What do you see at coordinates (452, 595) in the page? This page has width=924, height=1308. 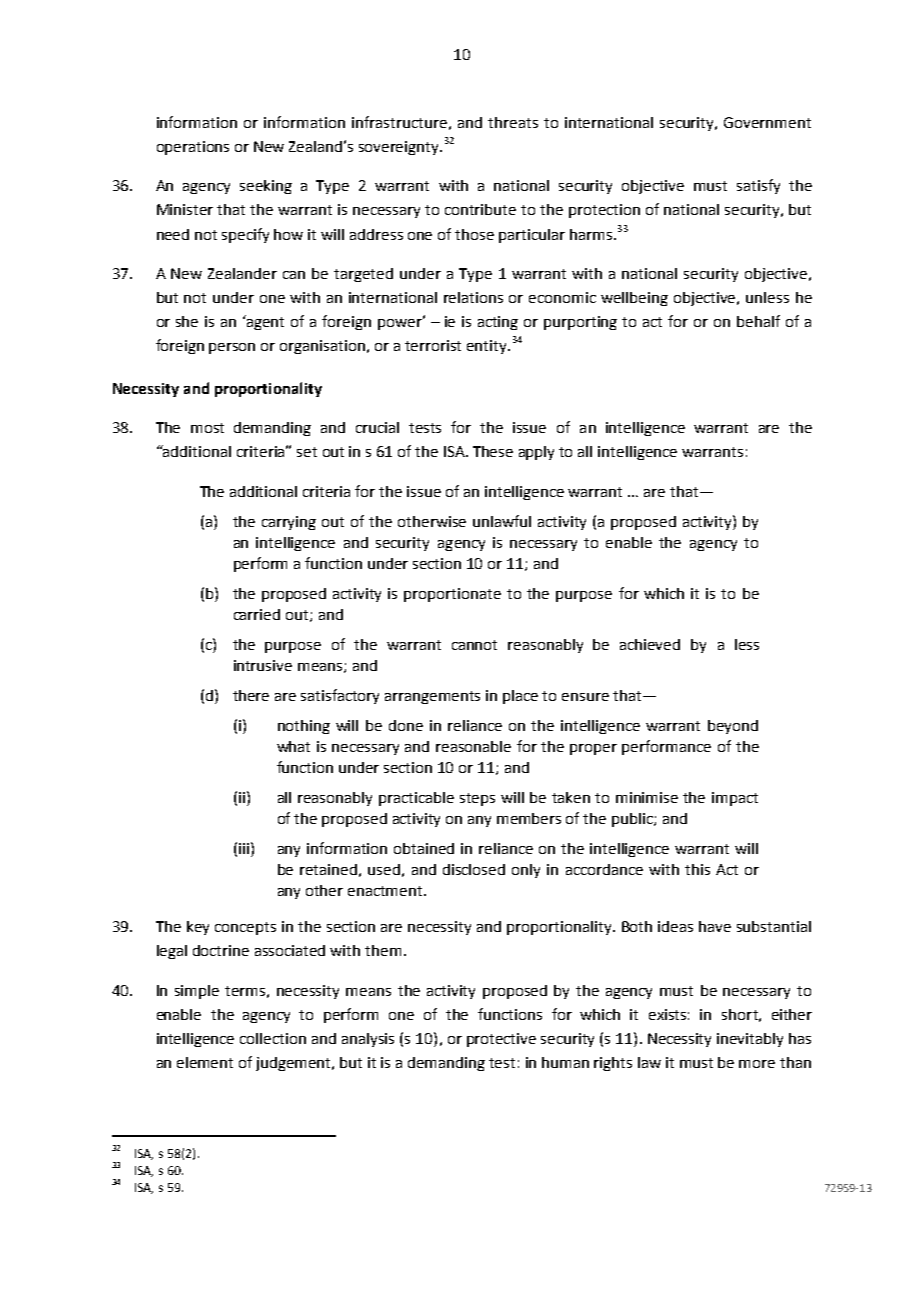 I see `proportionate` at bounding box center [452, 595].
